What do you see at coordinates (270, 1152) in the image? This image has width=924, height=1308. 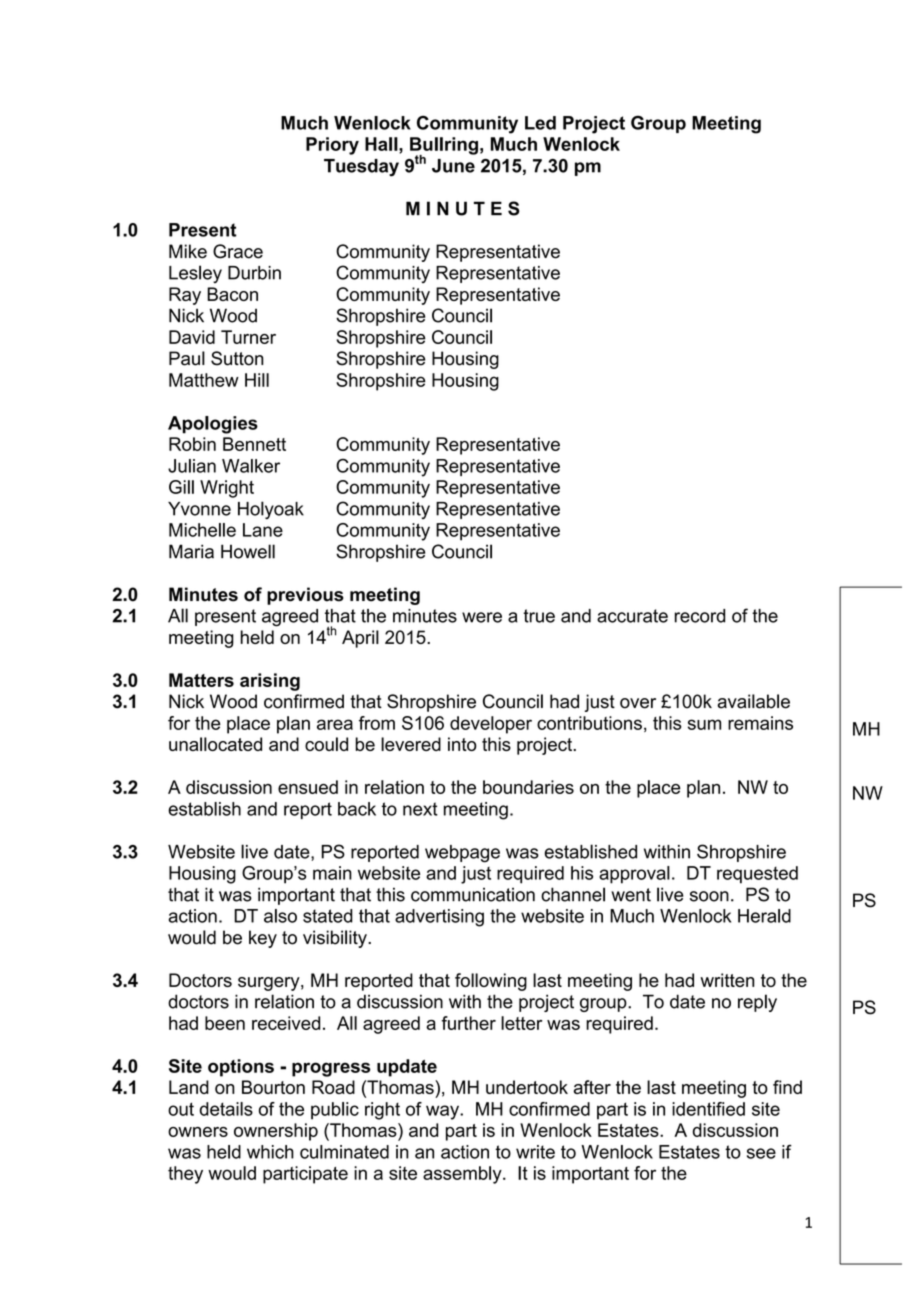 I see `which` at bounding box center [270, 1152].
